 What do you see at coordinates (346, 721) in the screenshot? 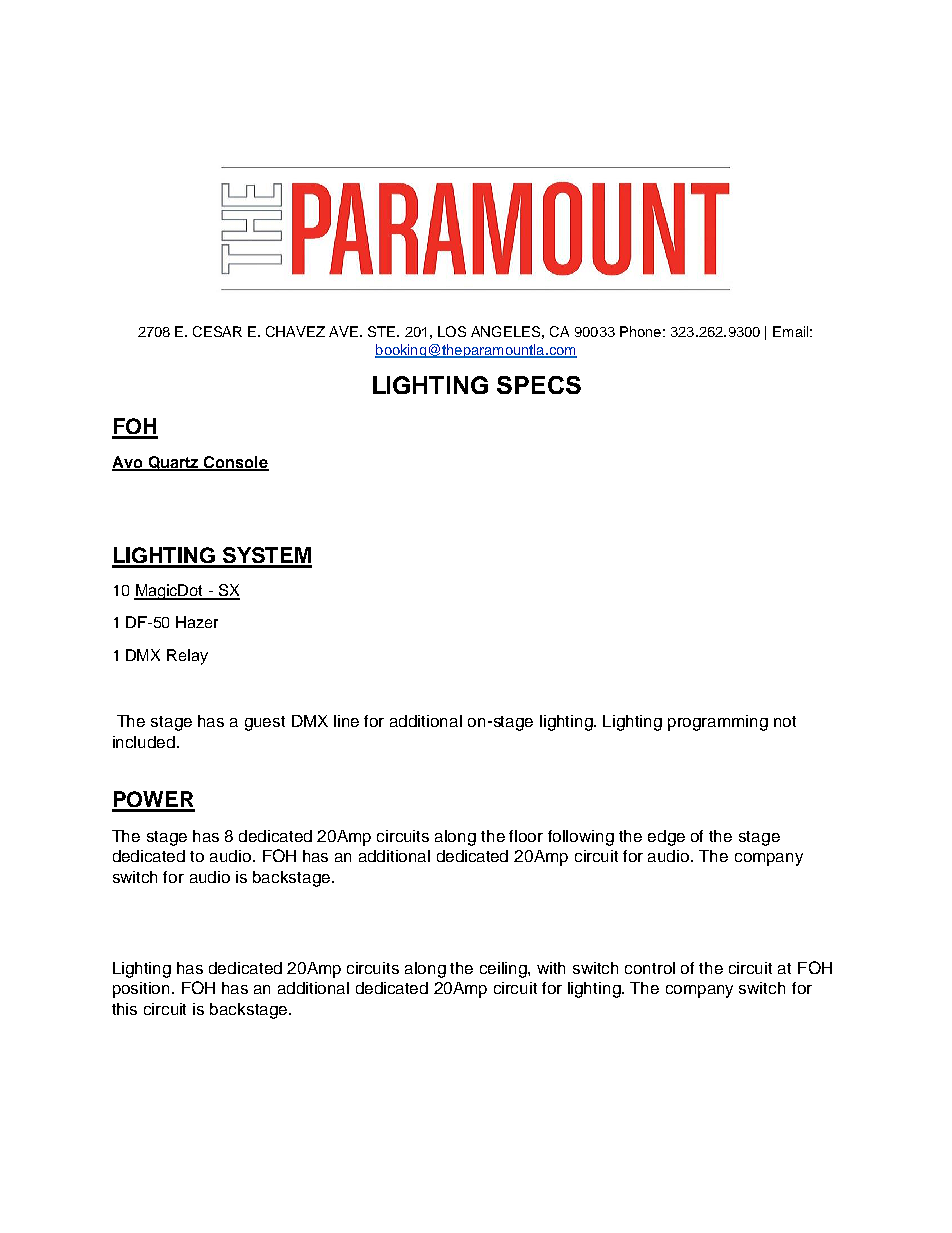
I see `line` at bounding box center [346, 721].
